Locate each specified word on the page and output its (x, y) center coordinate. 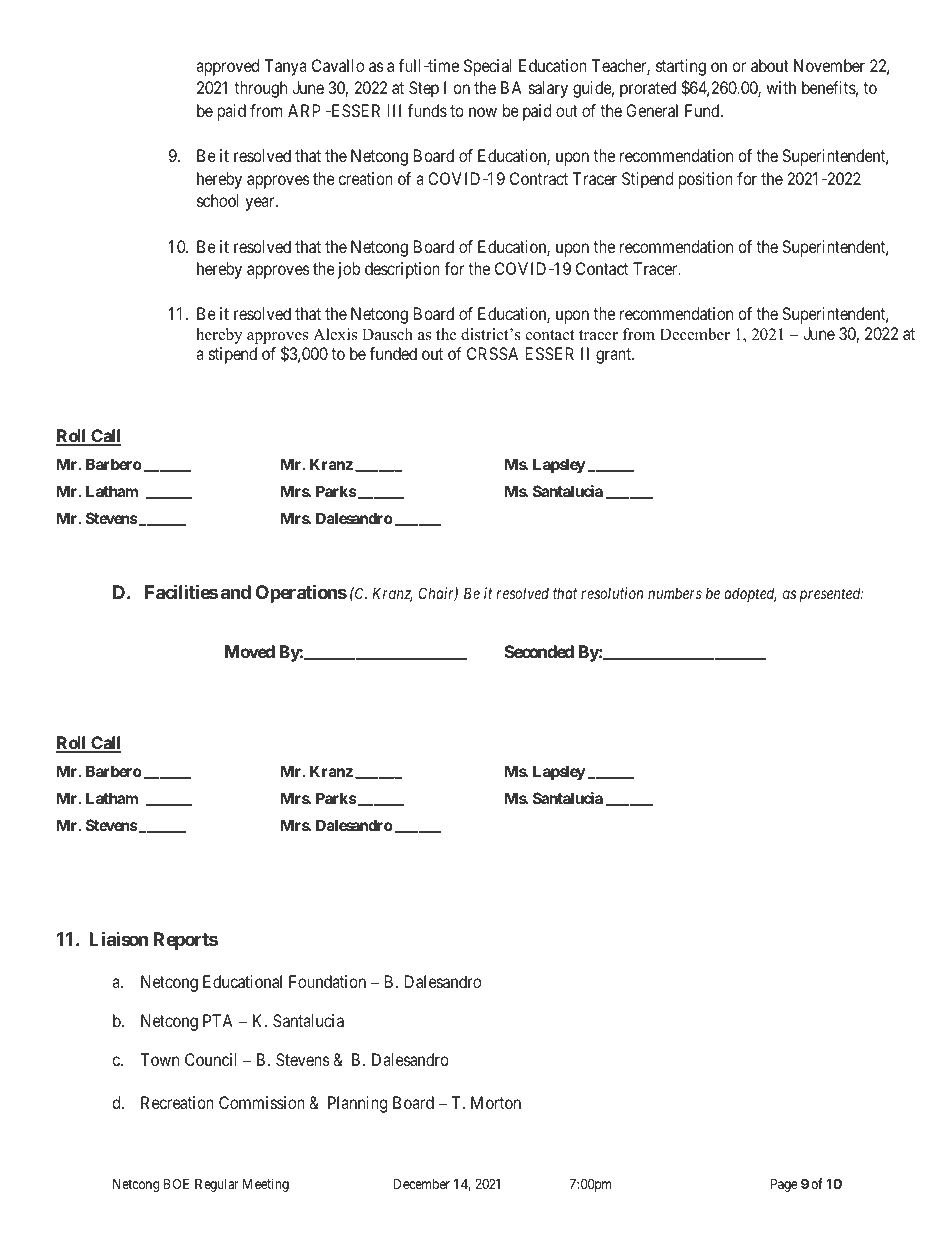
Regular (217, 1185)
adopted (750, 594)
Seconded (539, 651)
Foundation (327, 981)
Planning (357, 1104)
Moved (250, 651)
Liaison (118, 938)
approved (227, 67)
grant (615, 356)
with (781, 87)
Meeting (266, 1185)
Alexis (335, 334)
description (402, 270)
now (483, 112)
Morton (496, 1102)
